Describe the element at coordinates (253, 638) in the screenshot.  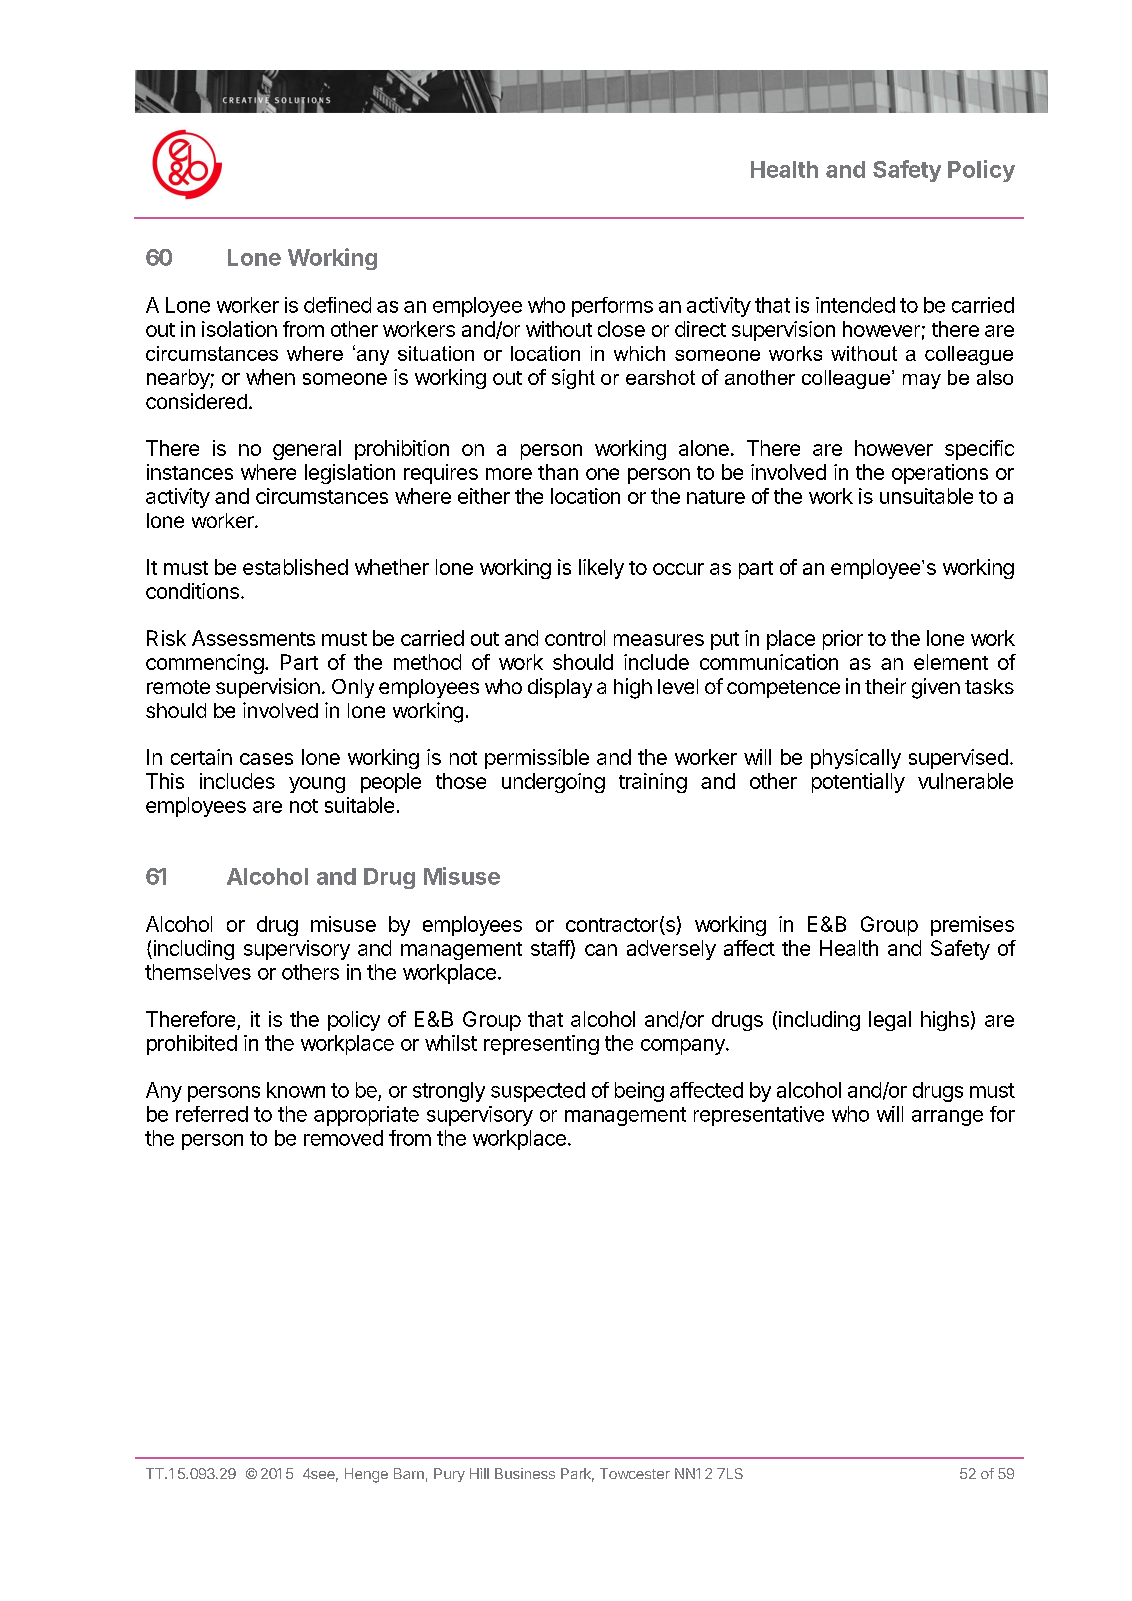
I see `Assessments` at that location.
